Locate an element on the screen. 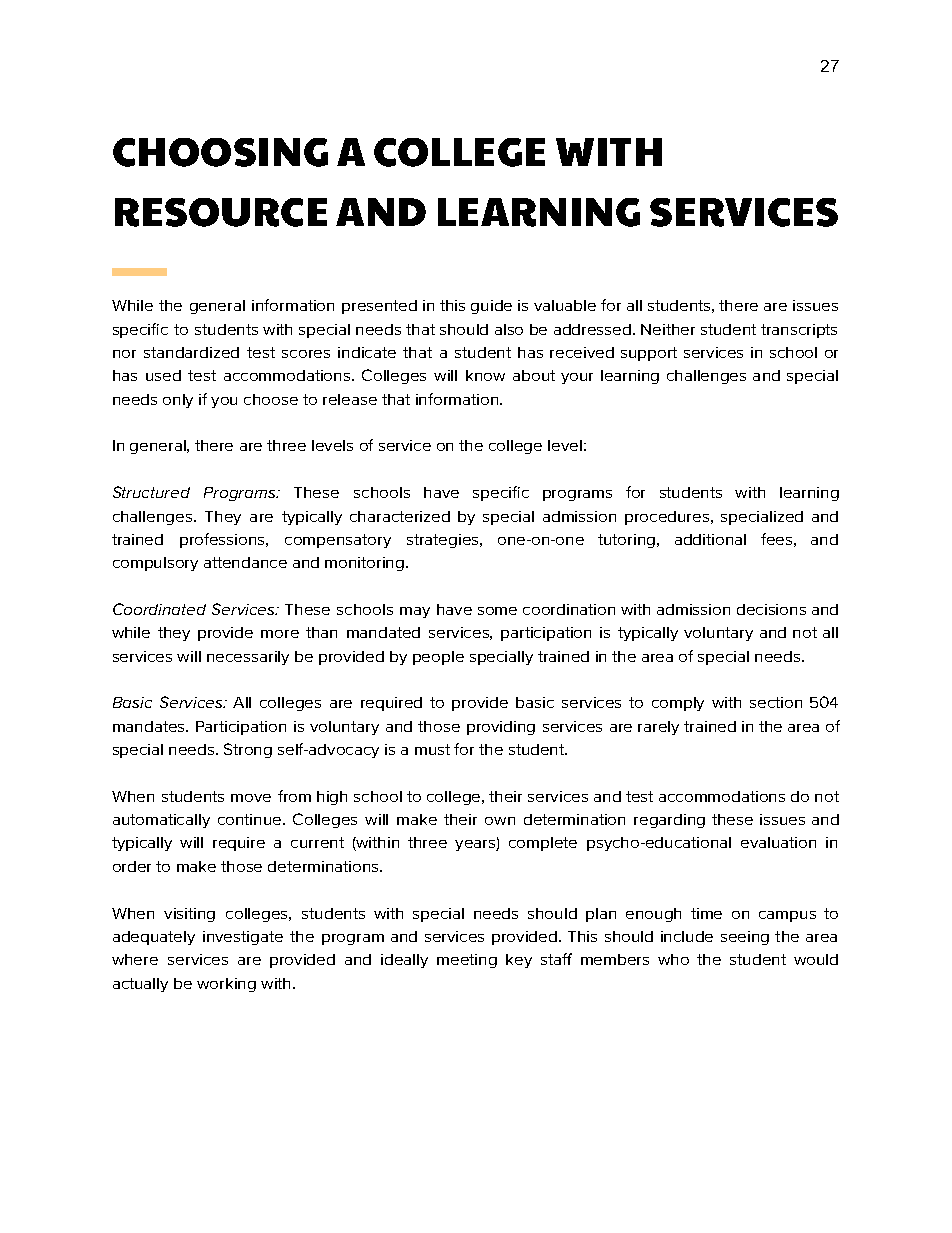 This screenshot has height=1233, width=952. characterized is located at coordinates (400, 516).
